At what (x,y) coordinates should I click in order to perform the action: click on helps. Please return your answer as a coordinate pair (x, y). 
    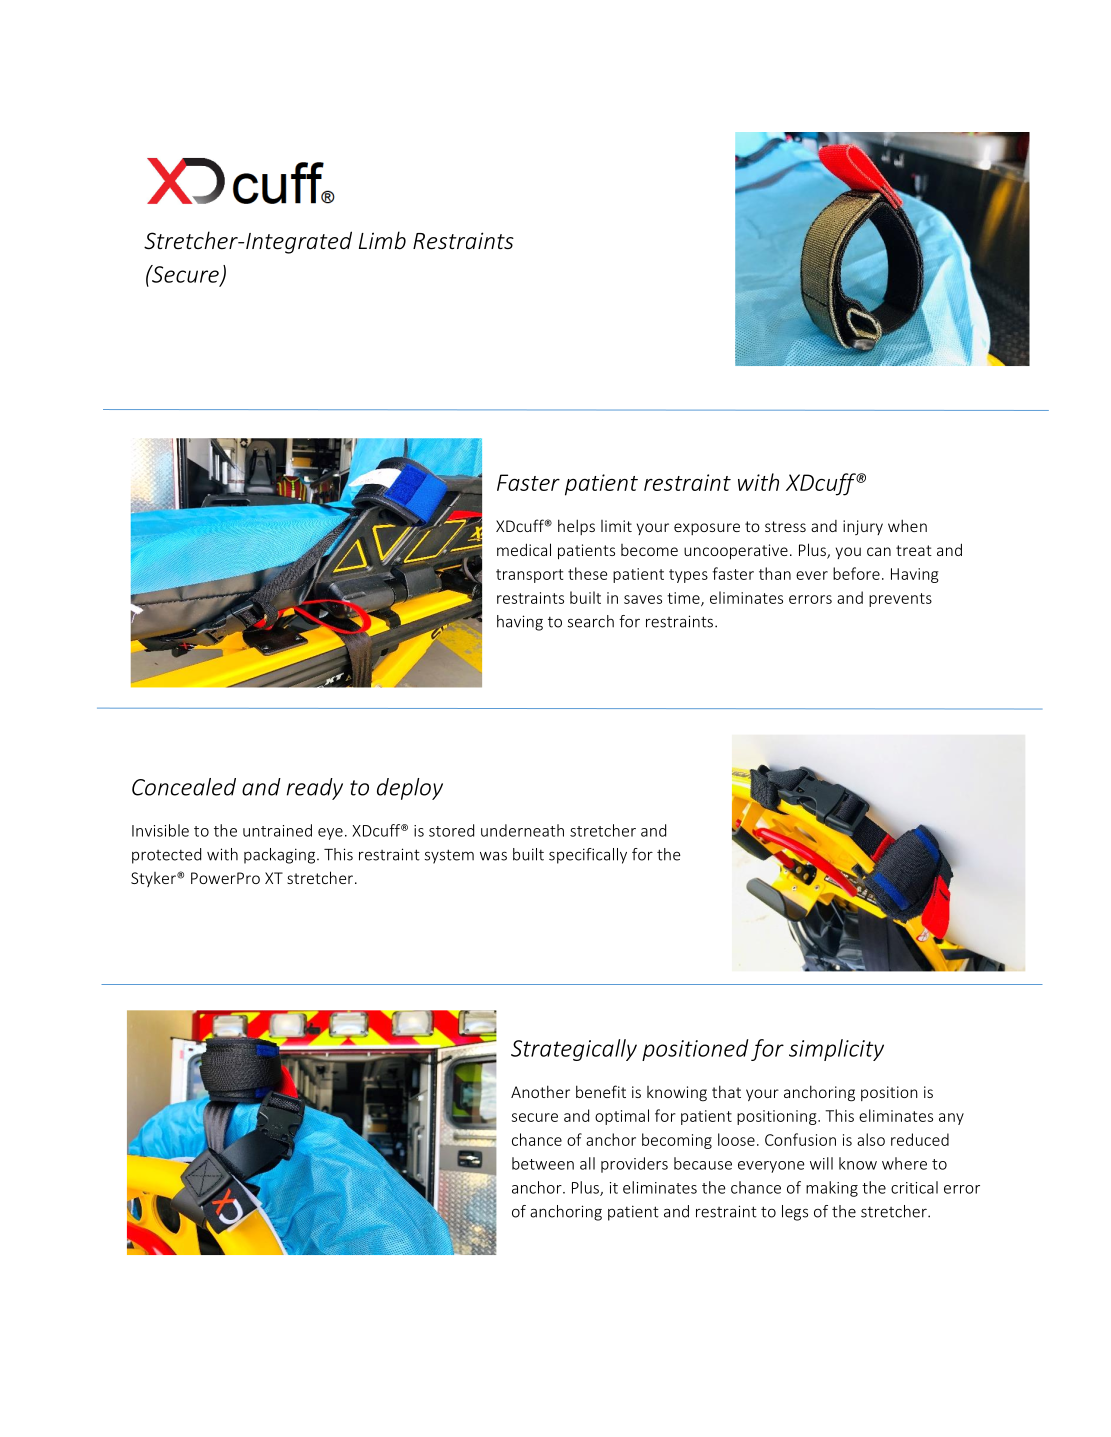
    Looking at the image, I should click on (576, 527).
